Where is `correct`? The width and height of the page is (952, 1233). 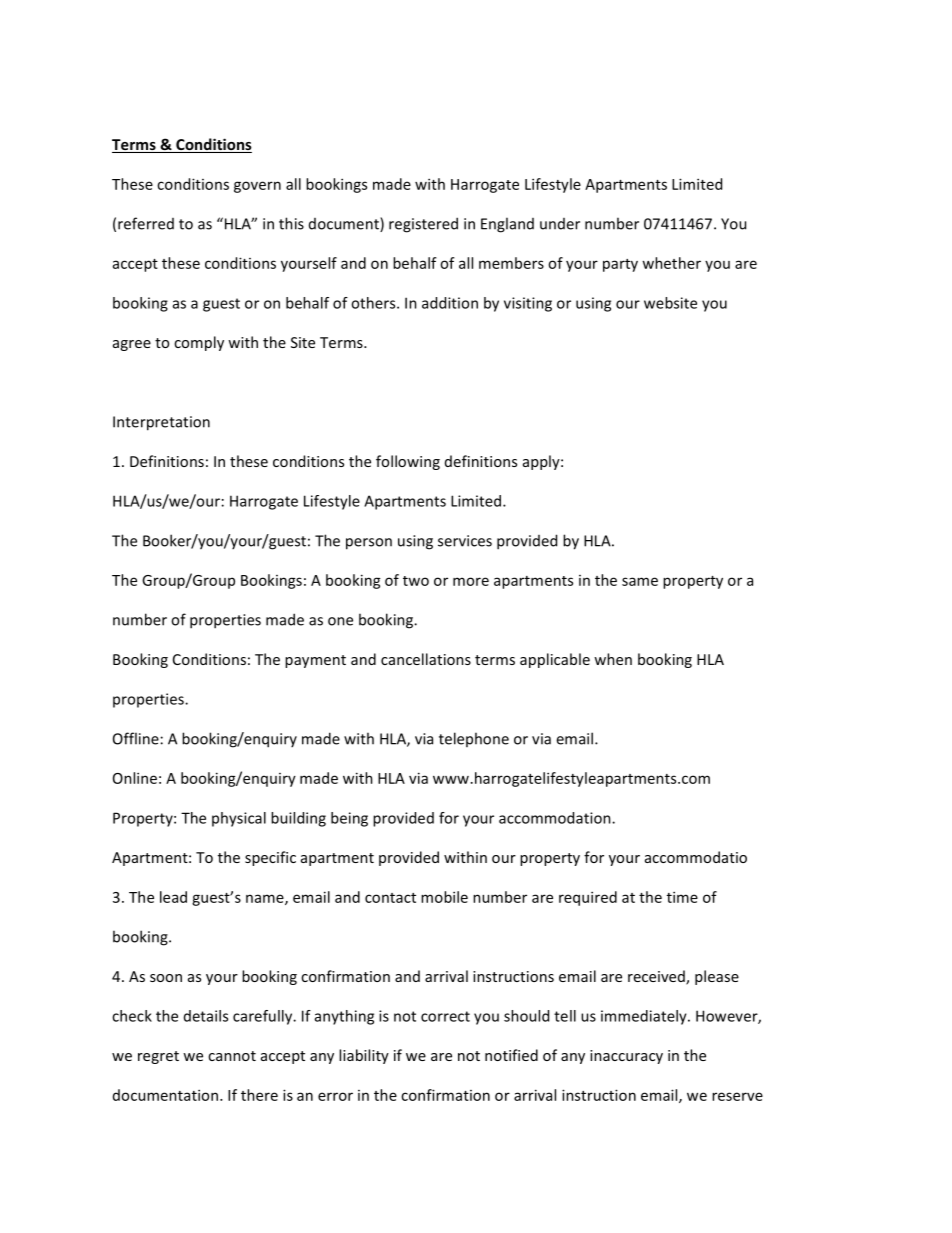 correct is located at coordinates (445, 1016).
